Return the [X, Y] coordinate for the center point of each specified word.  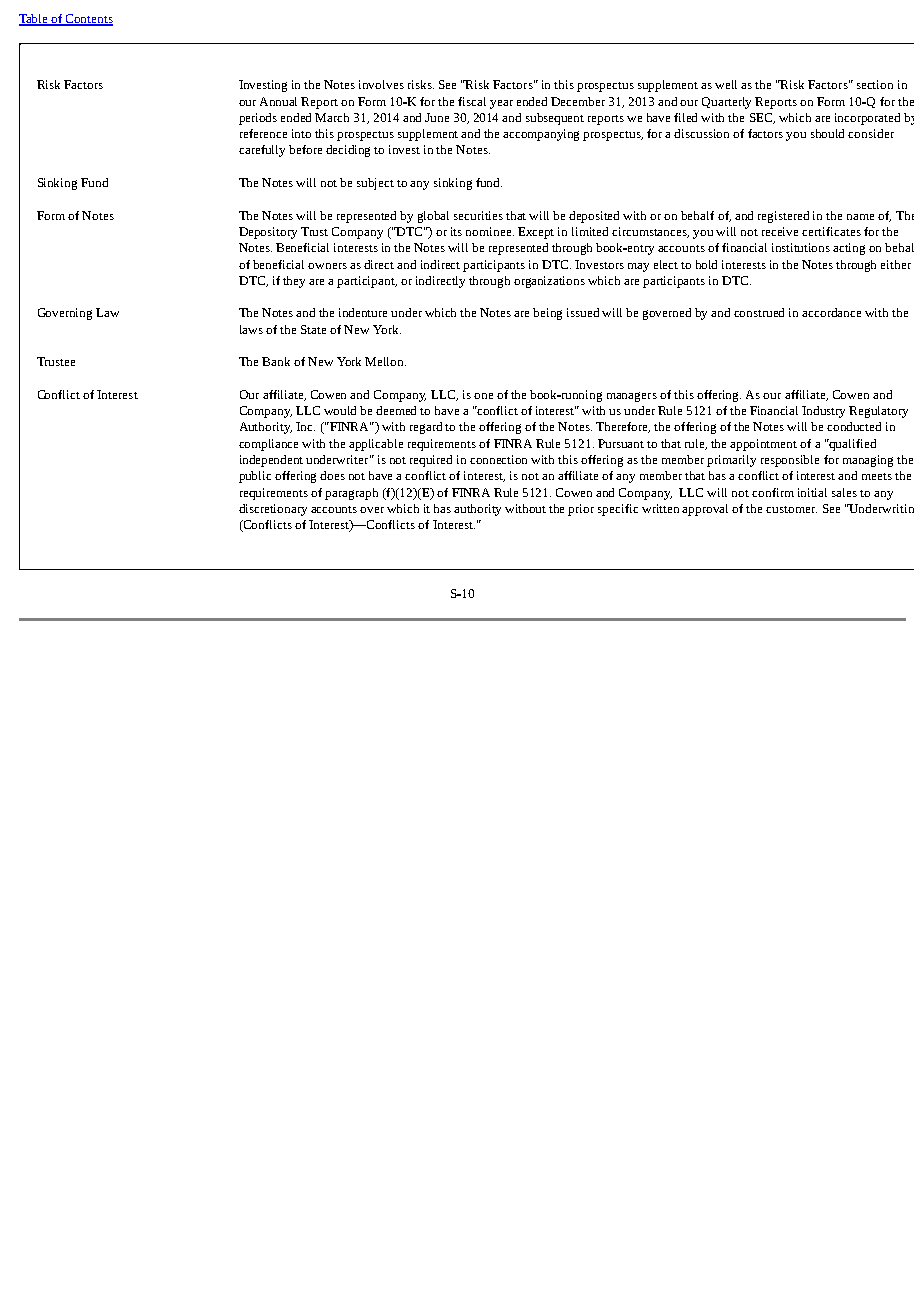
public [255, 477]
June [437, 117]
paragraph [351, 494]
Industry [823, 412]
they [294, 282]
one [483, 396]
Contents [88, 20]
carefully [262, 151]
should [827, 133]
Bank [276, 361]
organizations [549, 282]
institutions [801, 247]
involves [381, 84]
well [726, 84]
